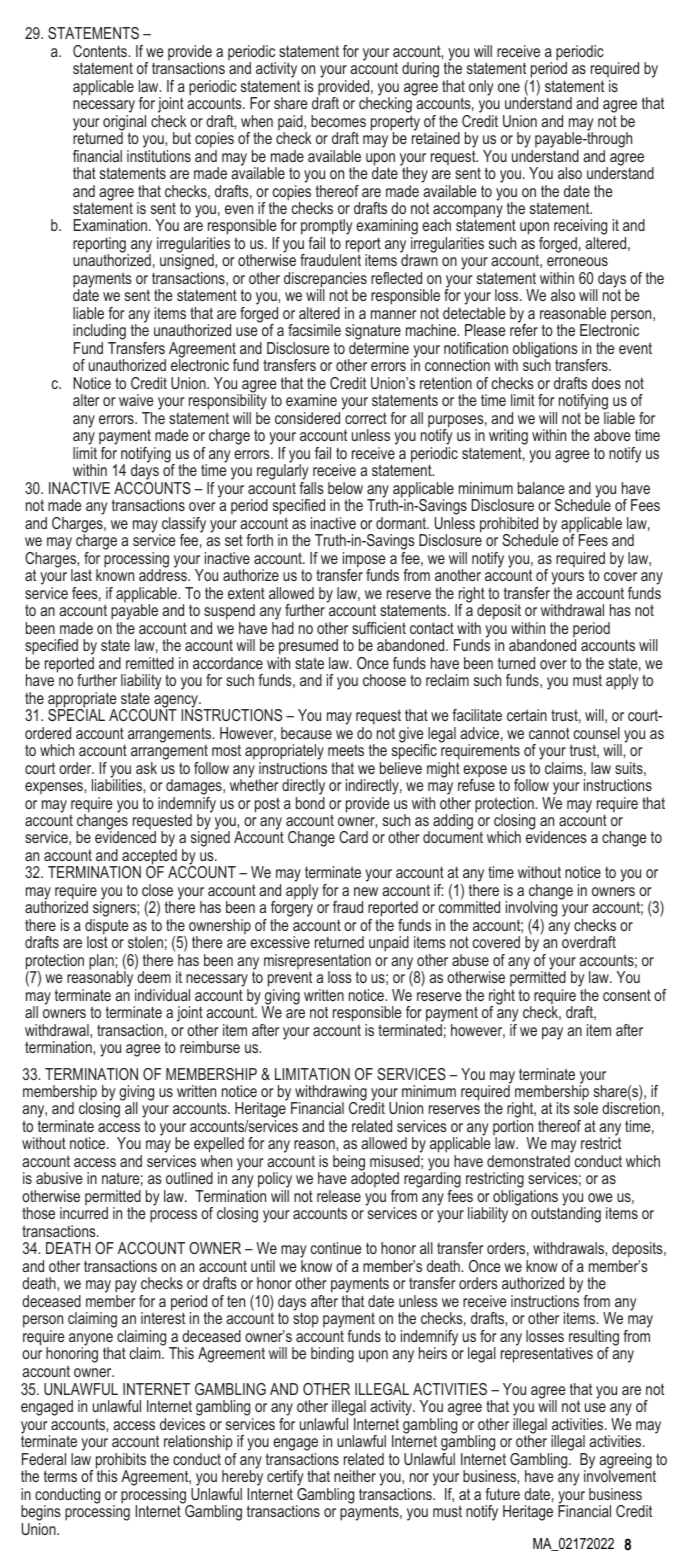 The width and height of the page is (691, 1568). Describe the element at coordinates (620, 1475) in the page. I see `involvement` at that location.
